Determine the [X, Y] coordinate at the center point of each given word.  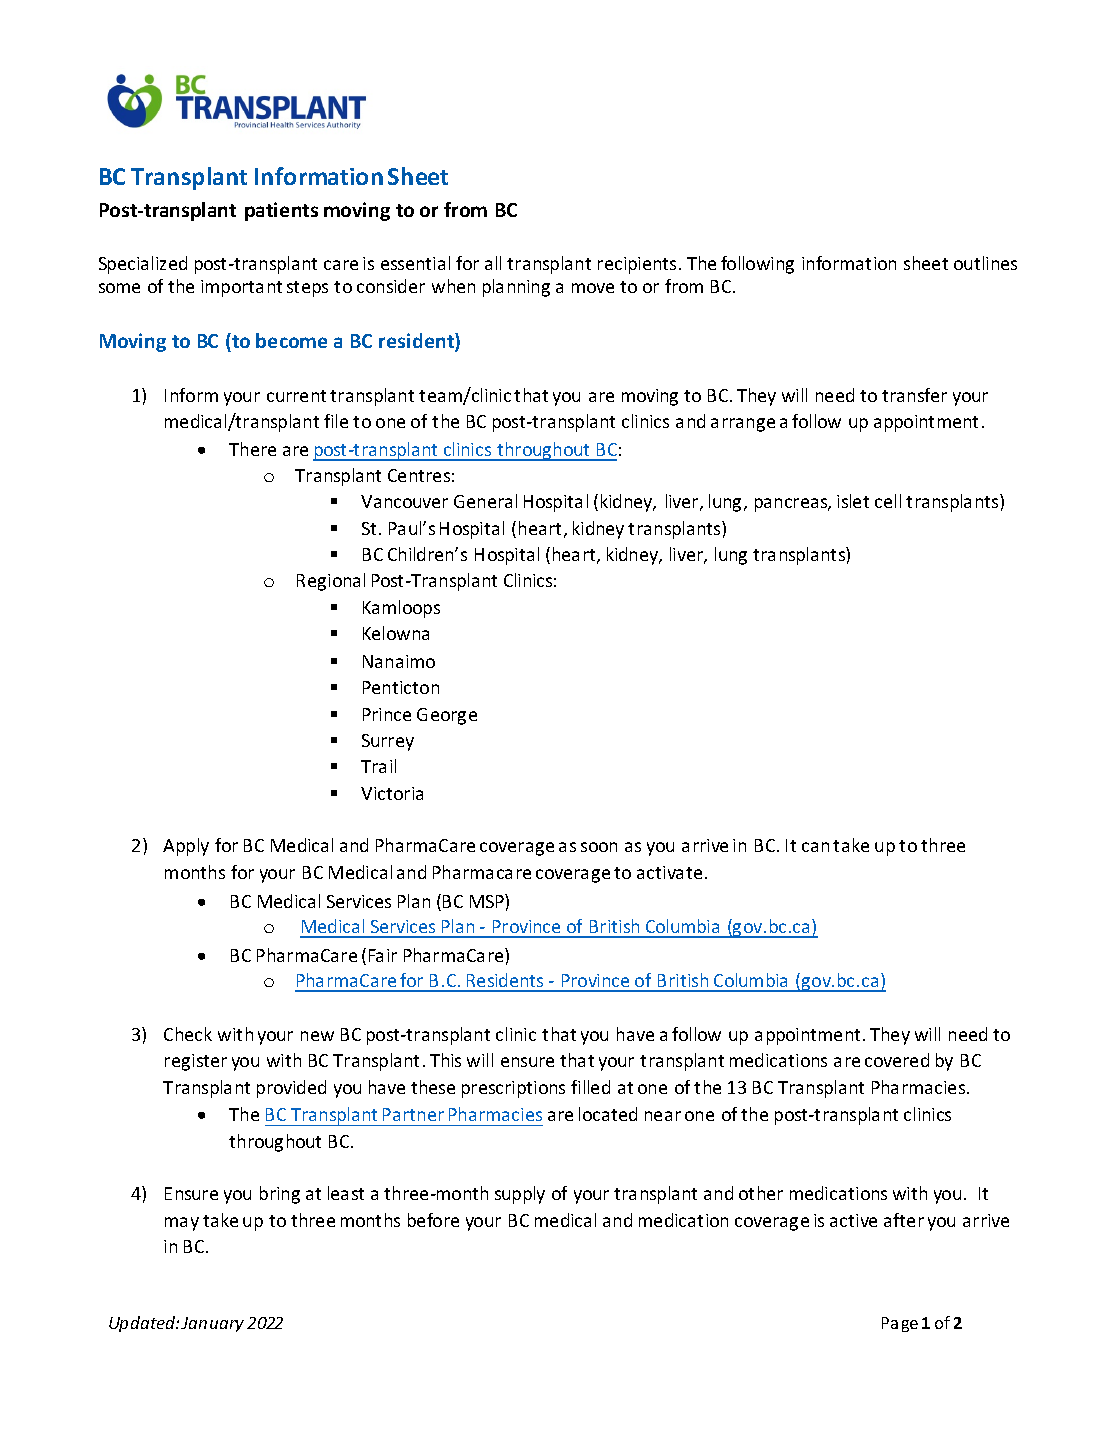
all [493, 263]
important [241, 288]
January [212, 1324]
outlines [985, 263]
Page [900, 1324]
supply [520, 1195]
